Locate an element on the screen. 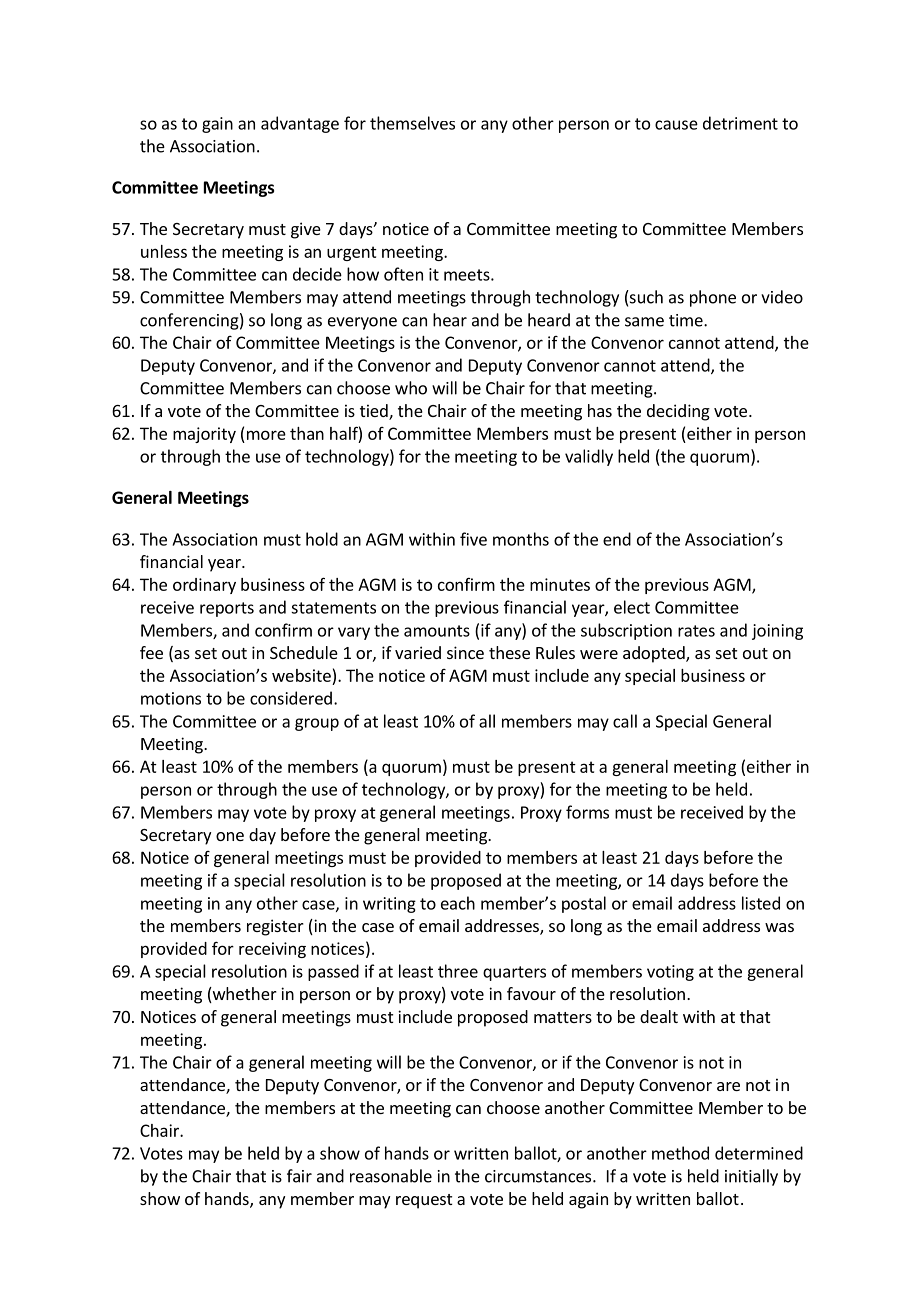  who is located at coordinates (411, 388).
